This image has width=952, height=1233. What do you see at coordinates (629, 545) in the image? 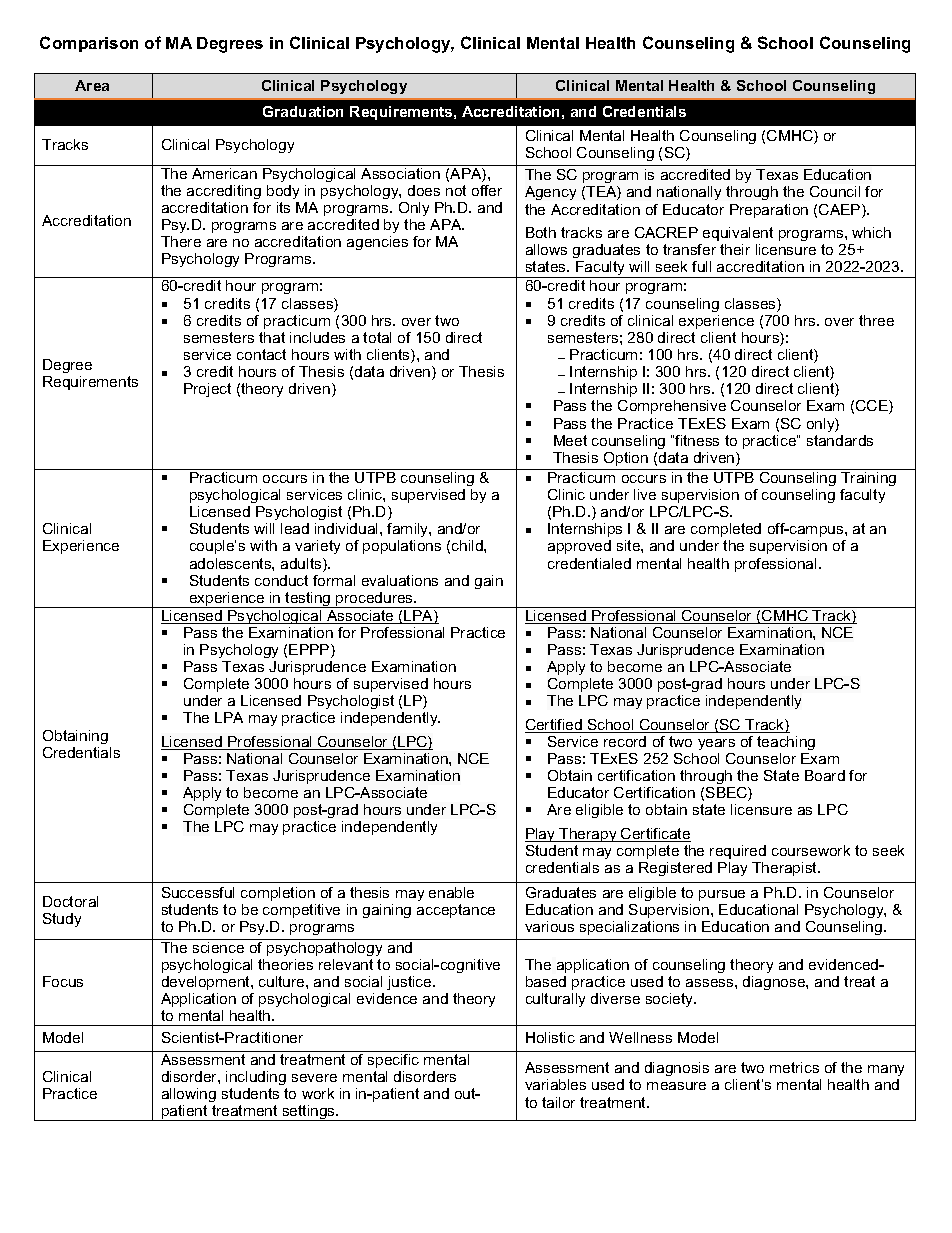
I see `site` at bounding box center [629, 545].
